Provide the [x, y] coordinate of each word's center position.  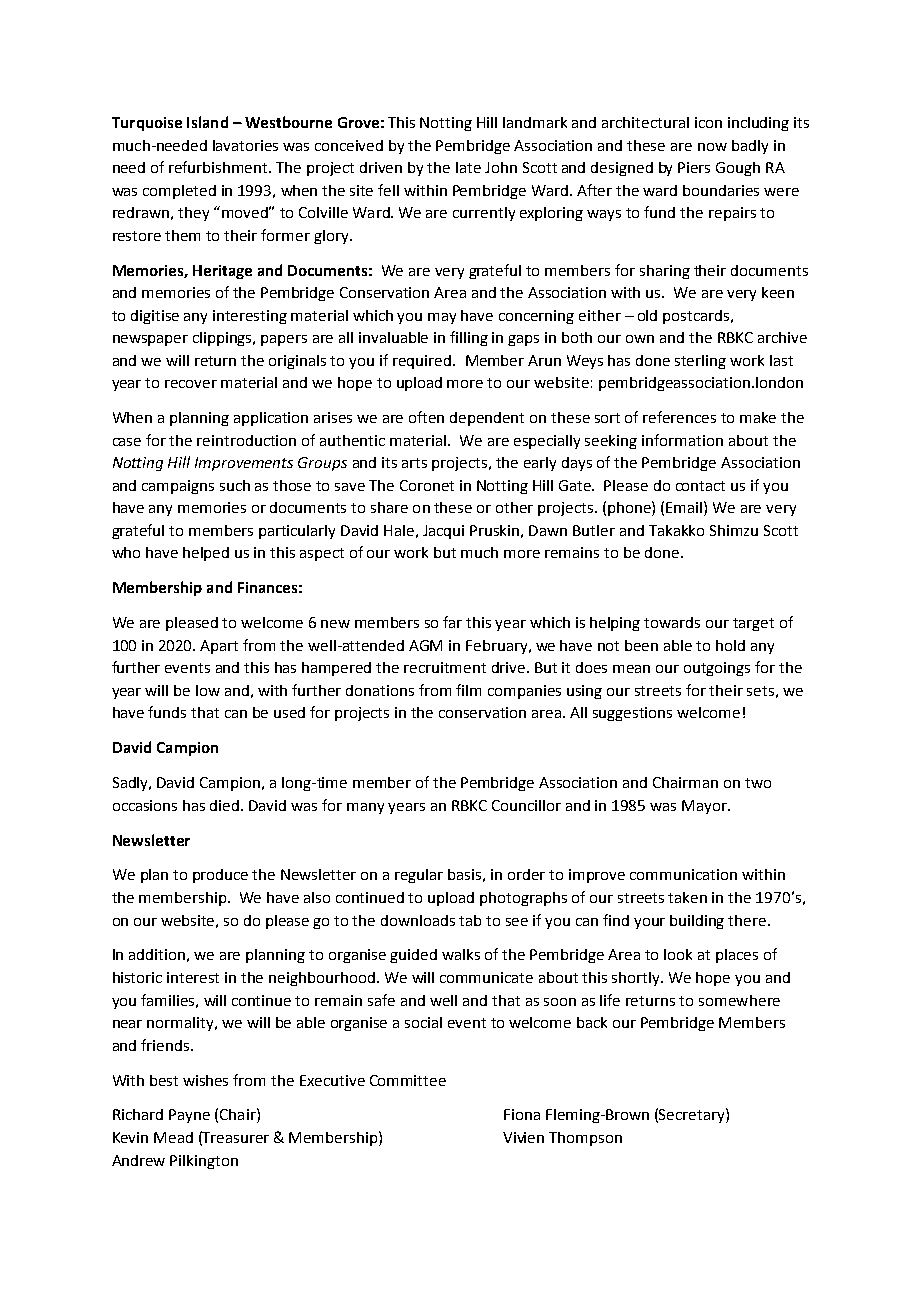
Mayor [705, 807]
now [712, 147]
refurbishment [220, 167]
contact [700, 486]
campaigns [178, 487]
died [226, 805]
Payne [189, 1116]
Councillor [526, 805]
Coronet [427, 485]
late [468, 167]
